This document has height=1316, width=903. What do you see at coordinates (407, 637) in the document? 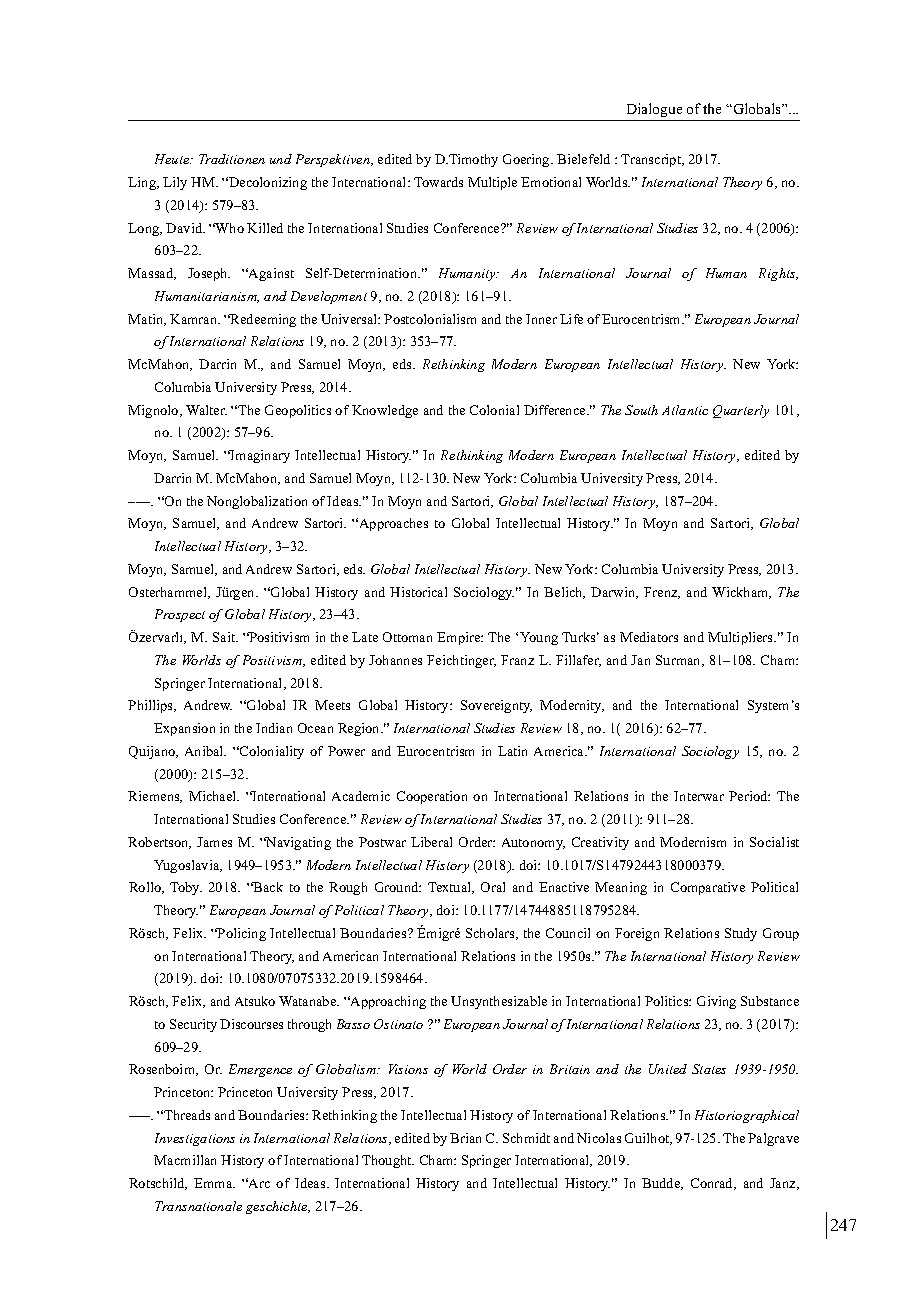
I see `Ottoman` at bounding box center [407, 637].
